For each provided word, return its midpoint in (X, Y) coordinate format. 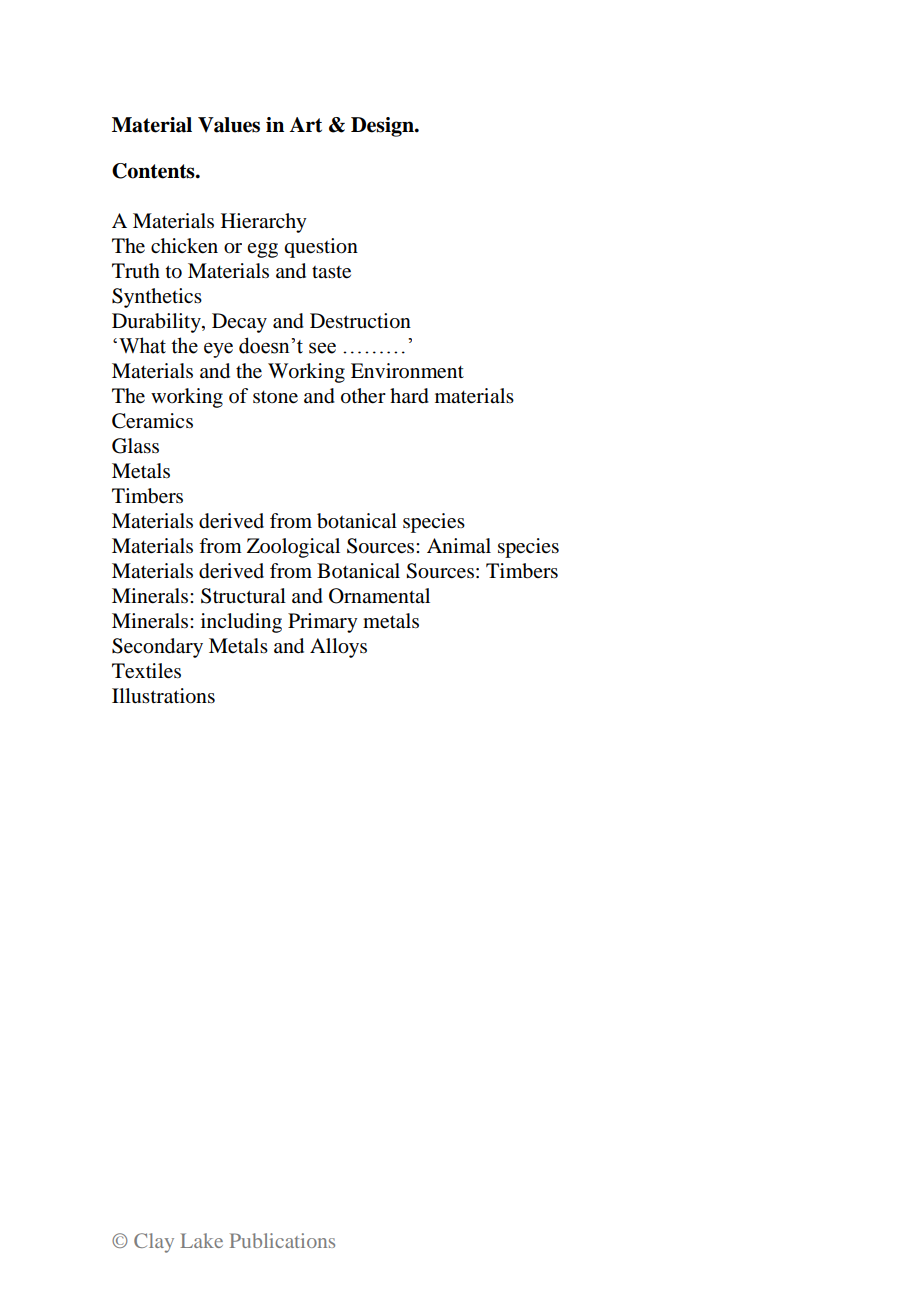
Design (383, 127)
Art (306, 125)
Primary (323, 623)
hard (409, 396)
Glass (135, 446)
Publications (282, 1240)
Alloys (338, 648)
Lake (201, 1240)
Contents (154, 171)
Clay (154, 1243)
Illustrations (163, 696)
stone (275, 397)
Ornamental (379, 596)
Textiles (146, 671)
